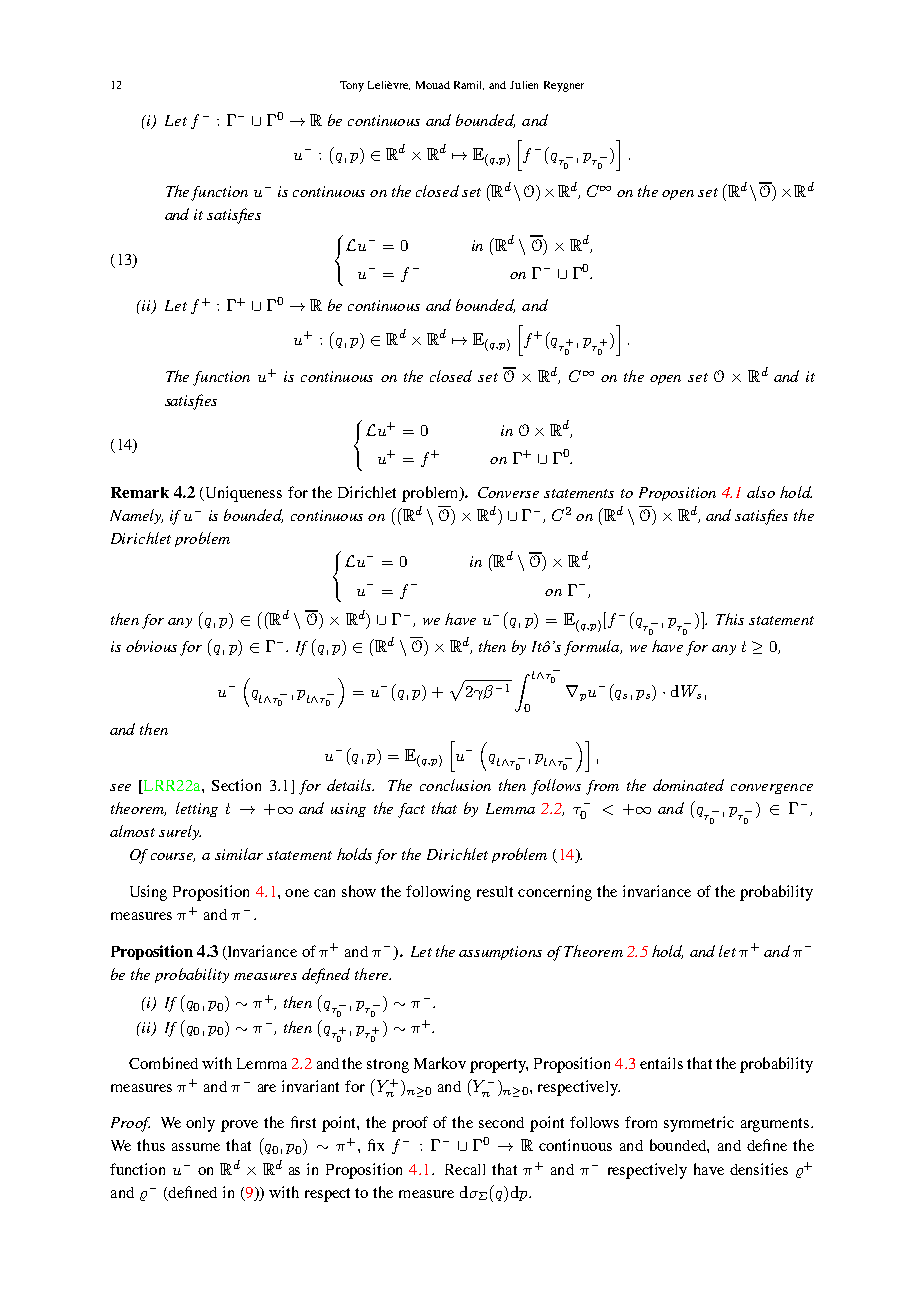 The image size is (924, 1308). I want to click on Julien, so click(524, 85).
